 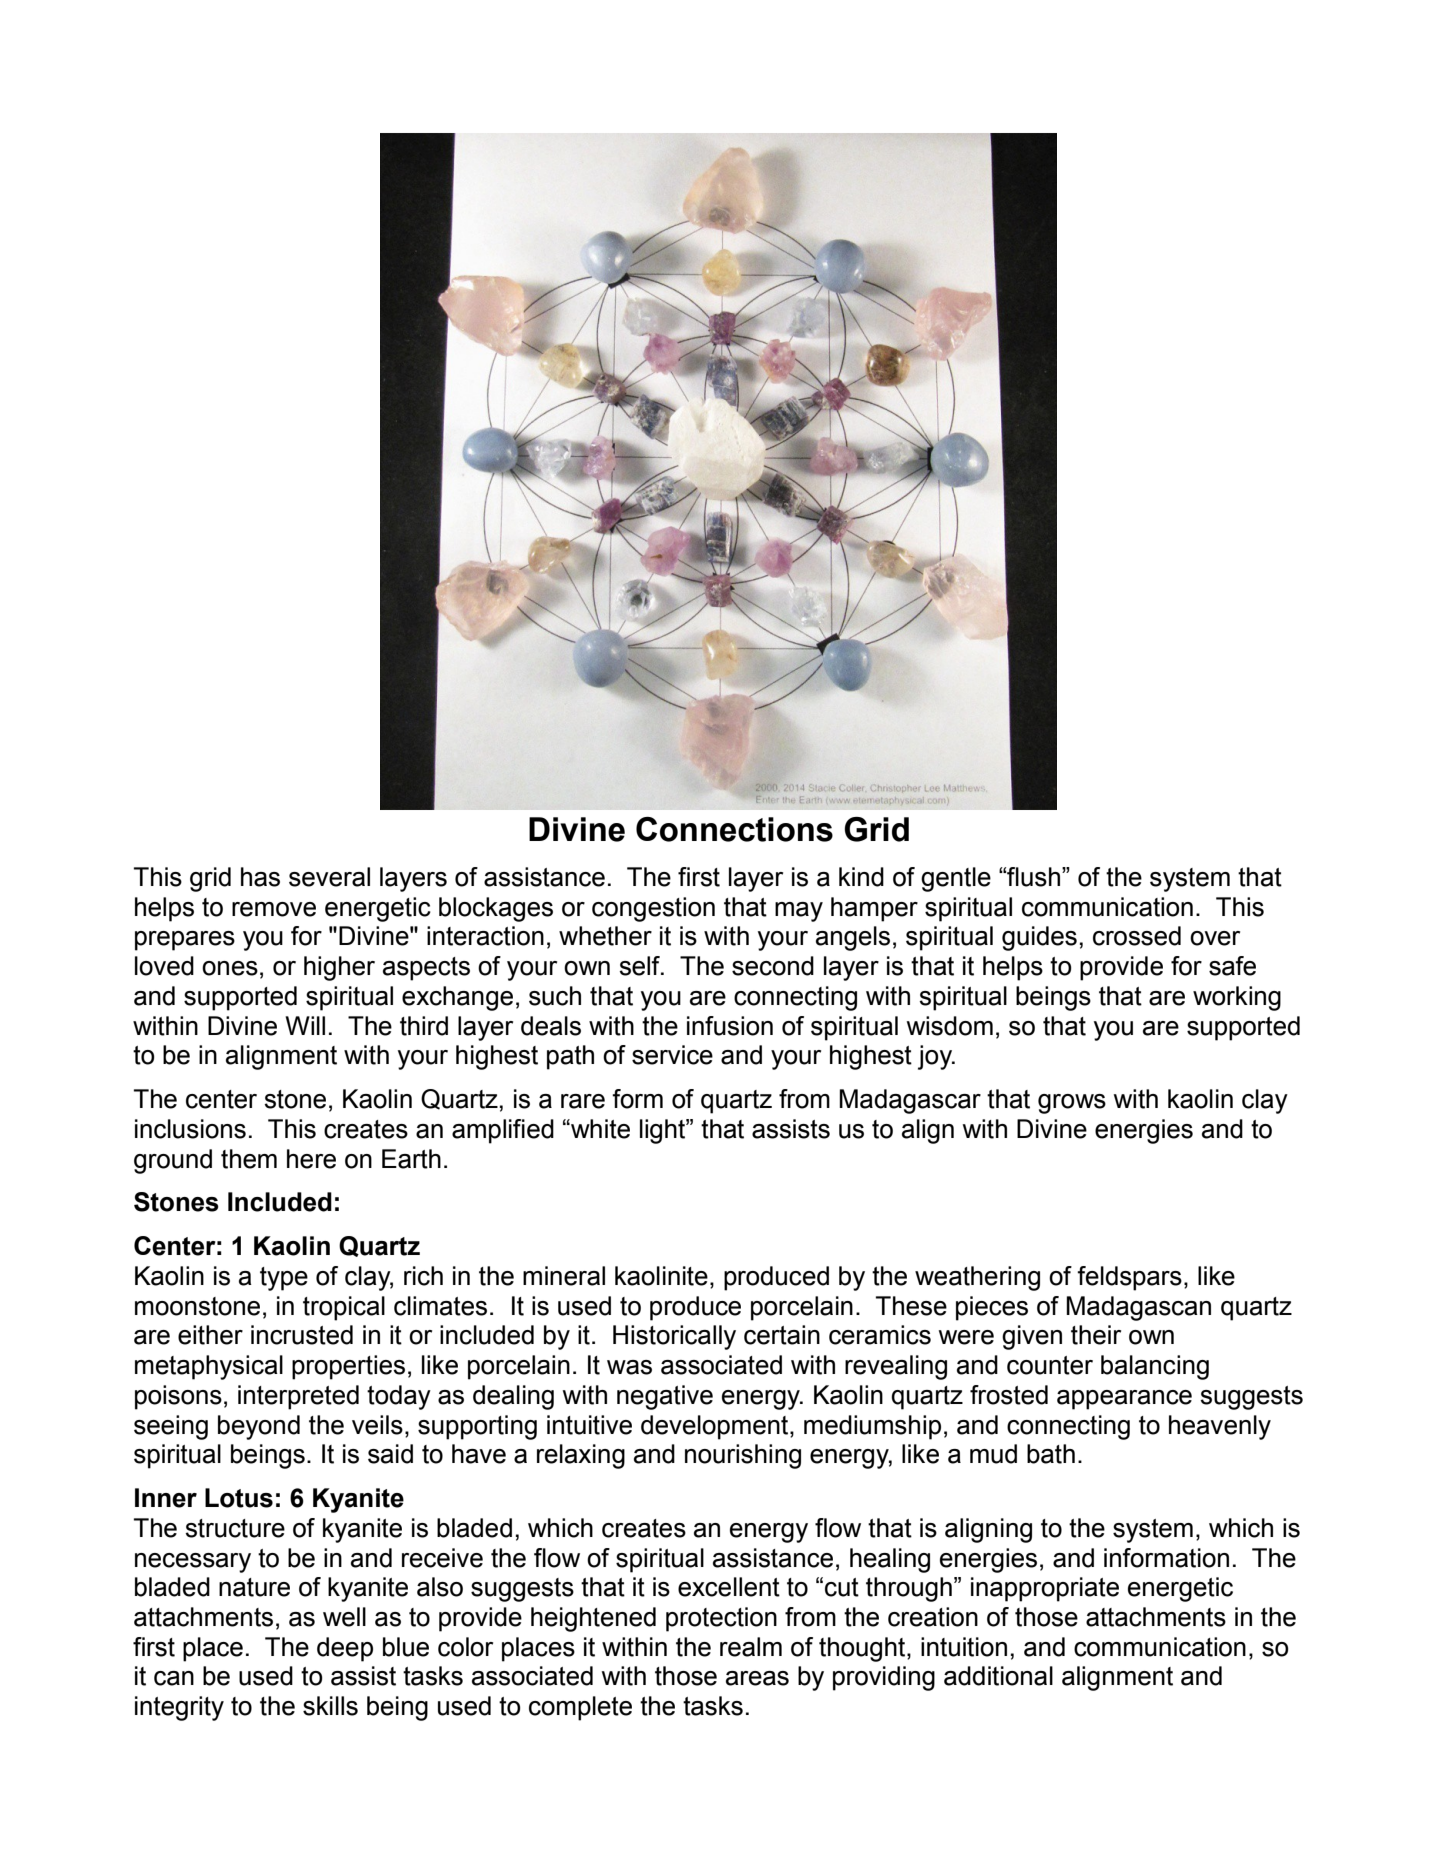 I want to click on feldspars, so click(x=1129, y=1278).
